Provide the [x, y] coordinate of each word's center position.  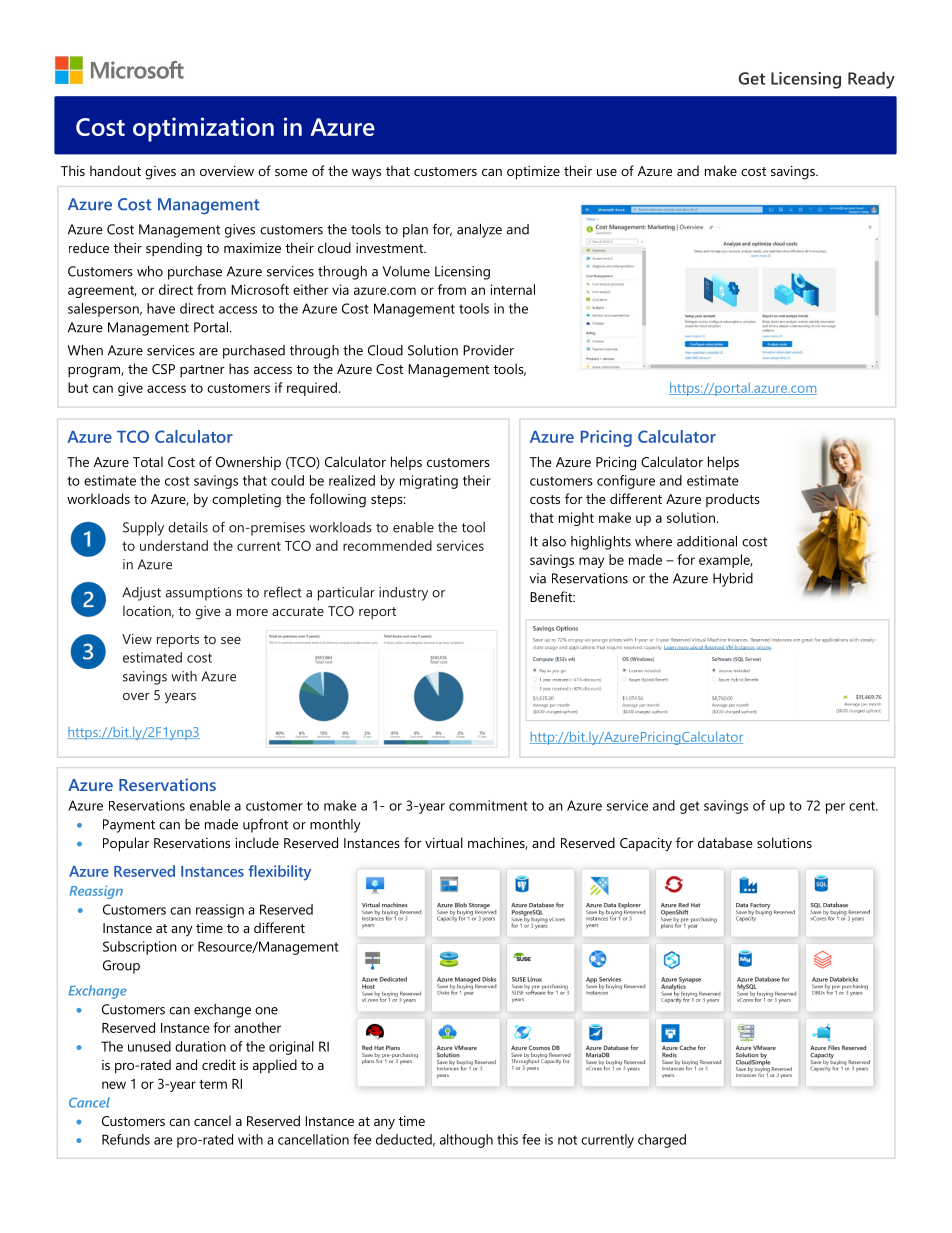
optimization [203, 129]
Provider [488, 350]
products [733, 500]
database [725, 842]
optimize [533, 173]
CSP [163, 369]
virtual [444, 842]
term [213, 1084]
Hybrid [733, 580]
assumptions [204, 594]
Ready [871, 80]
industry [403, 594]
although [466, 1141]
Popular [126, 844]
